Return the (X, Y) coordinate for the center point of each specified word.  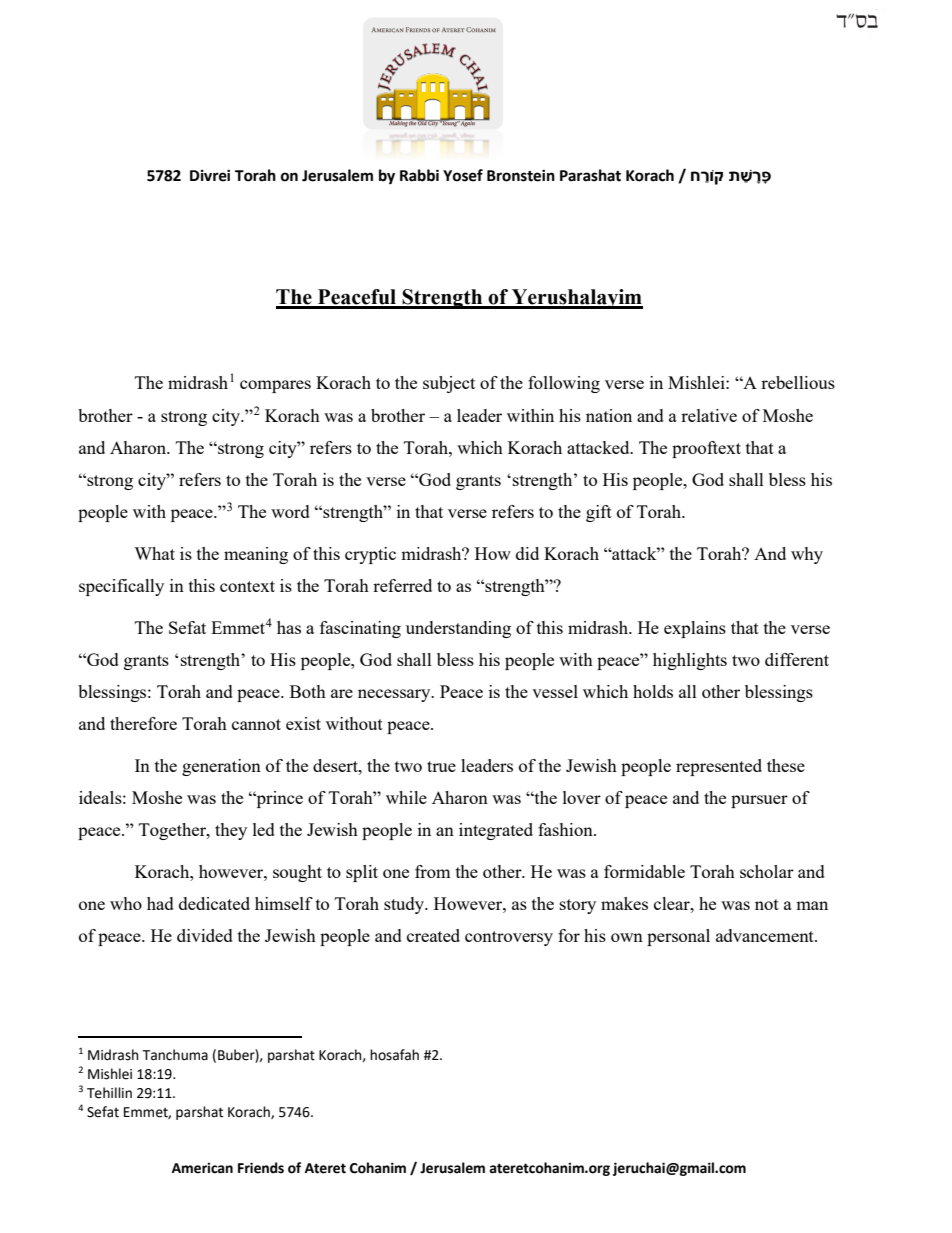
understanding (458, 629)
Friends (261, 1168)
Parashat (590, 175)
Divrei (210, 176)
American (202, 1168)
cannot (256, 724)
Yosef (463, 175)
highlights (690, 661)
